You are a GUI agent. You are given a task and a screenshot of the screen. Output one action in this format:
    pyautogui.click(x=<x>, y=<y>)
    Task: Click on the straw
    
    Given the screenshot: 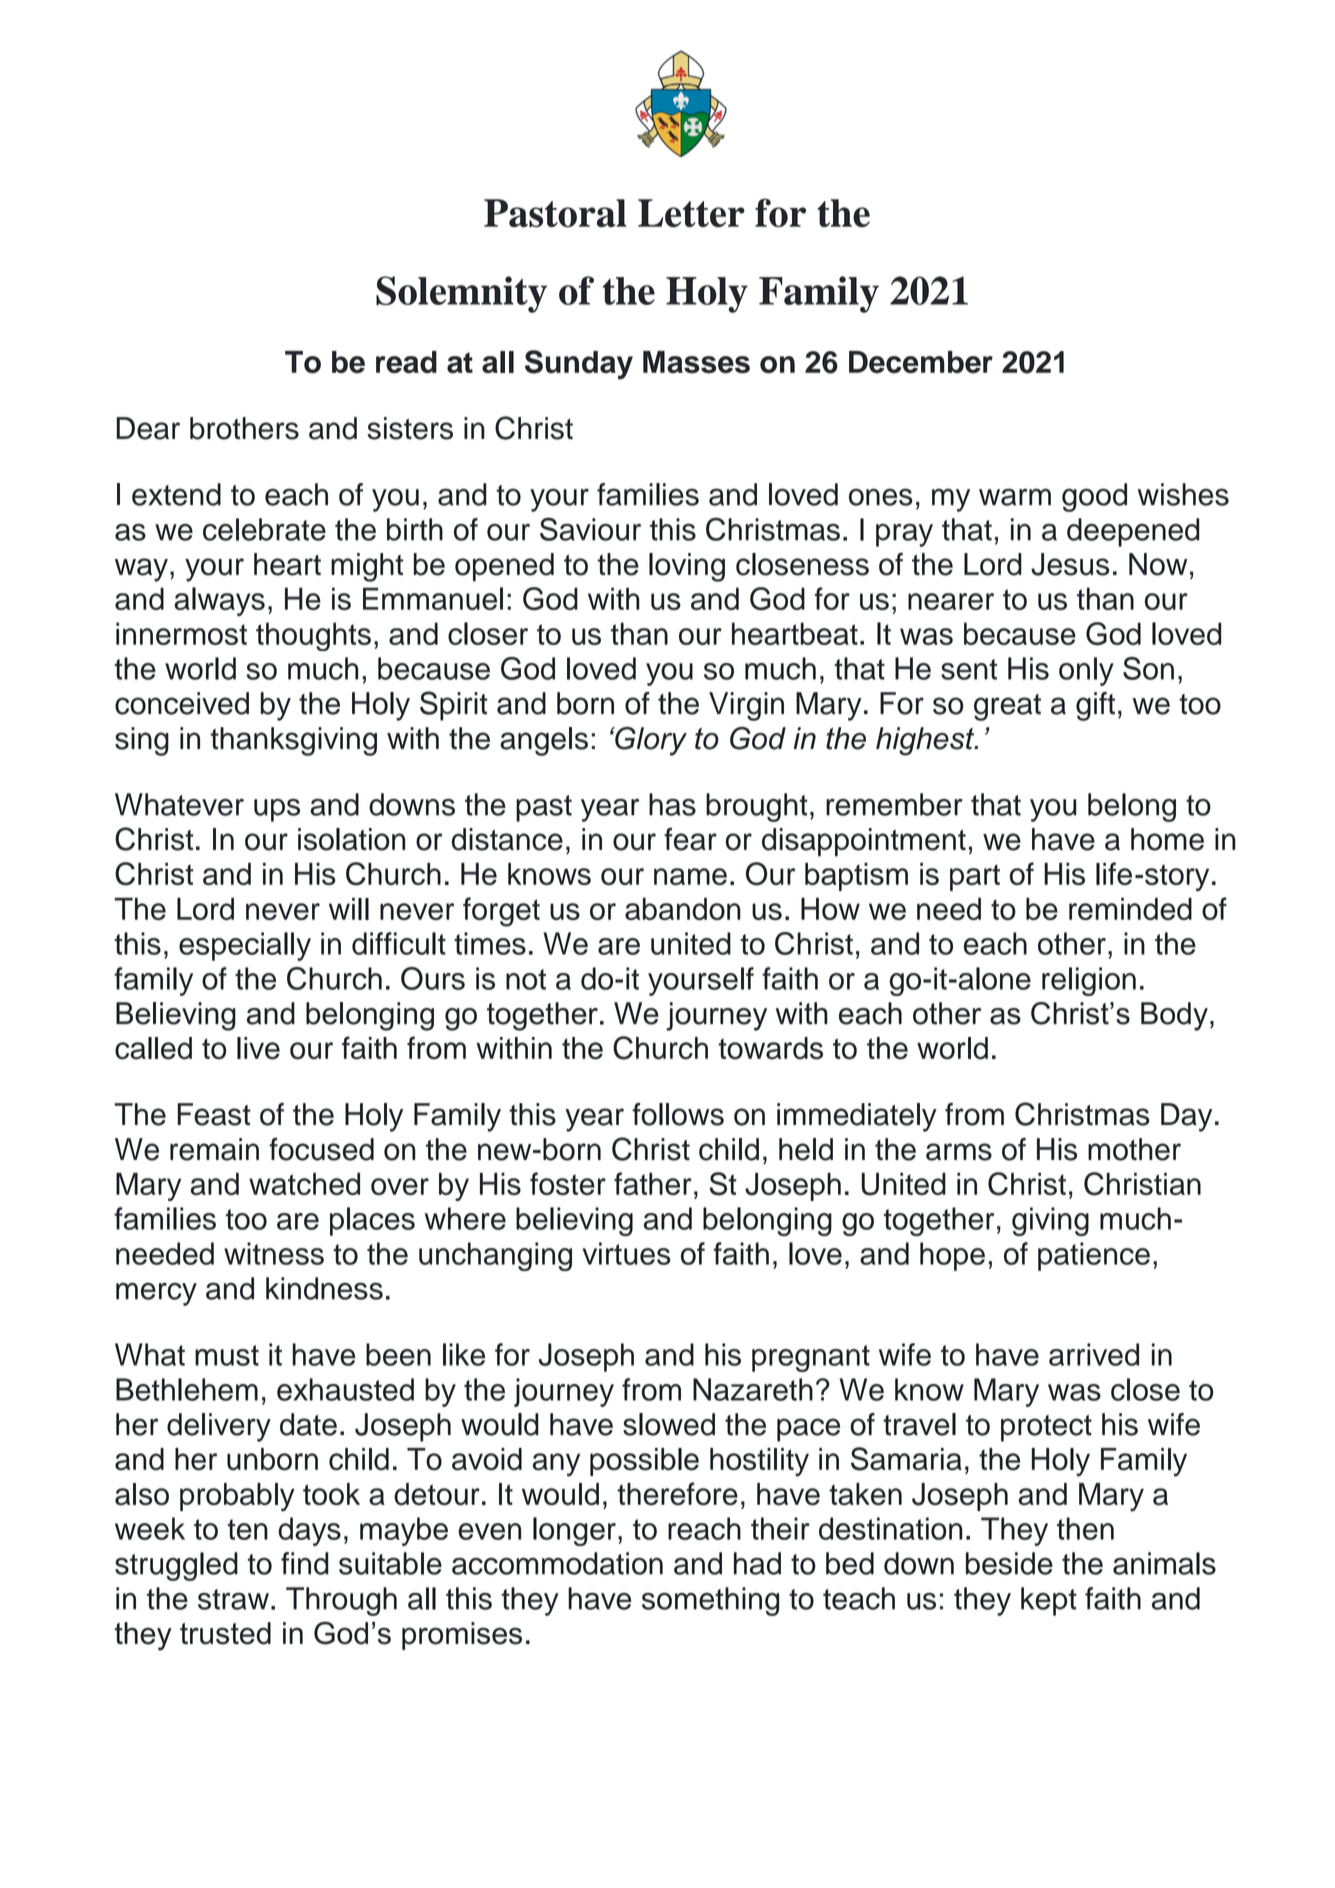 What is the action you would take?
    pyautogui.click(x=233, y=1599)
